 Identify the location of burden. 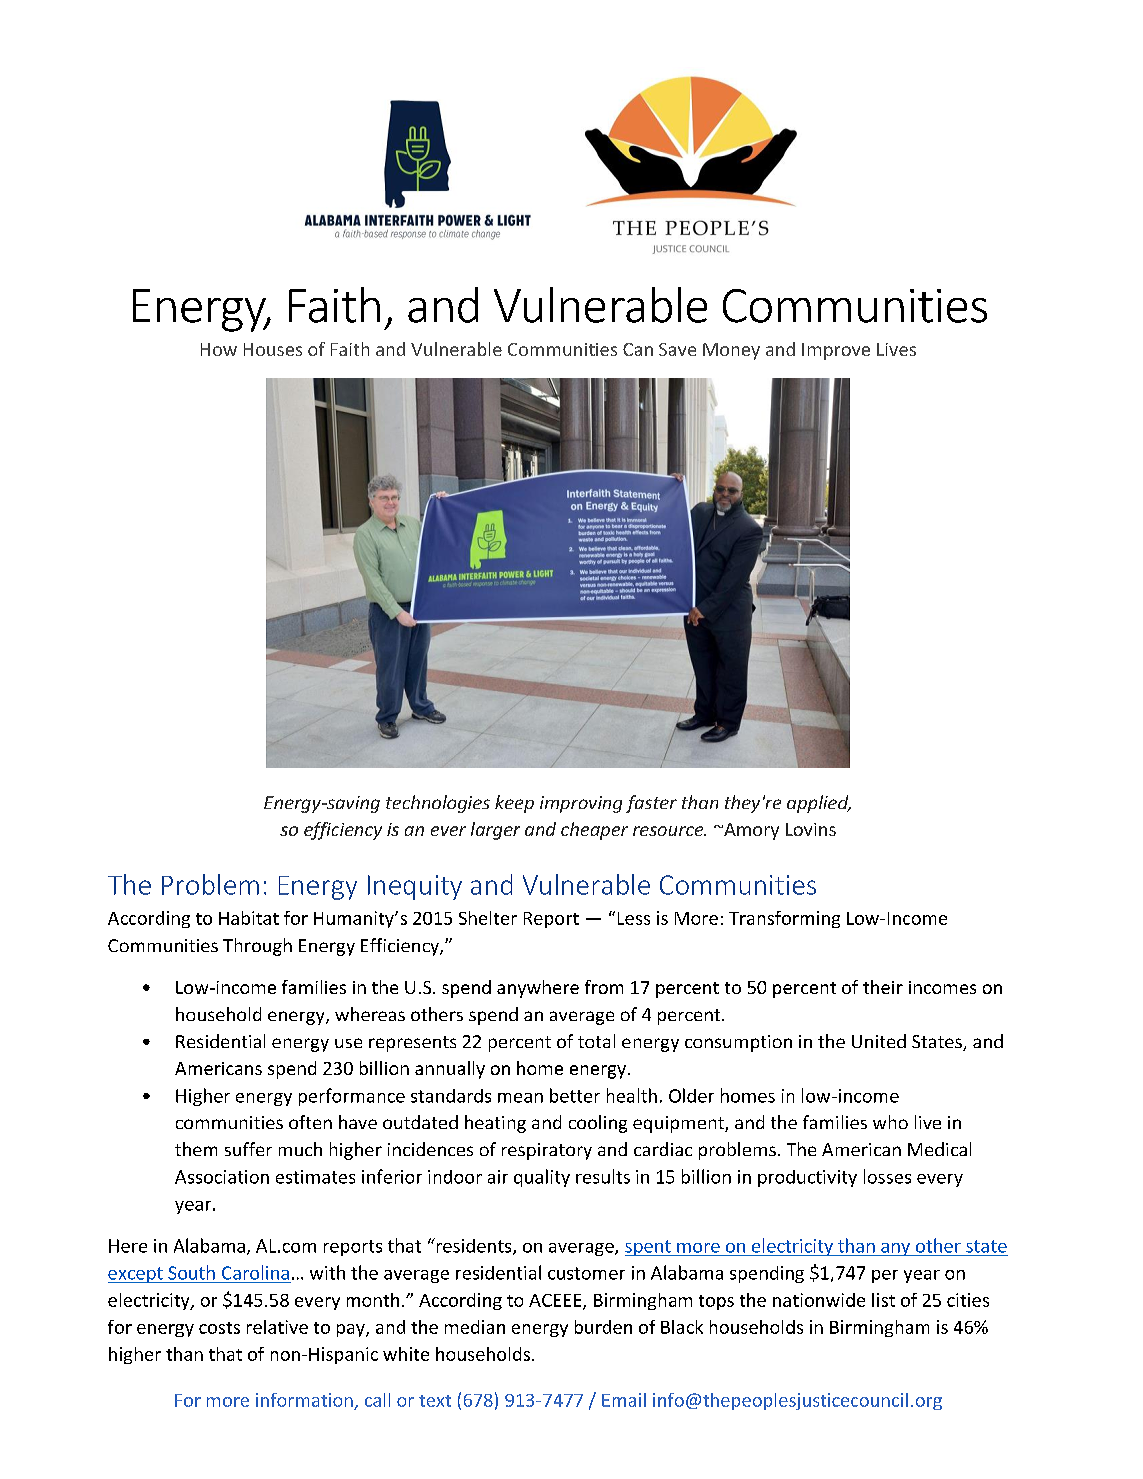
(603, 1327).
